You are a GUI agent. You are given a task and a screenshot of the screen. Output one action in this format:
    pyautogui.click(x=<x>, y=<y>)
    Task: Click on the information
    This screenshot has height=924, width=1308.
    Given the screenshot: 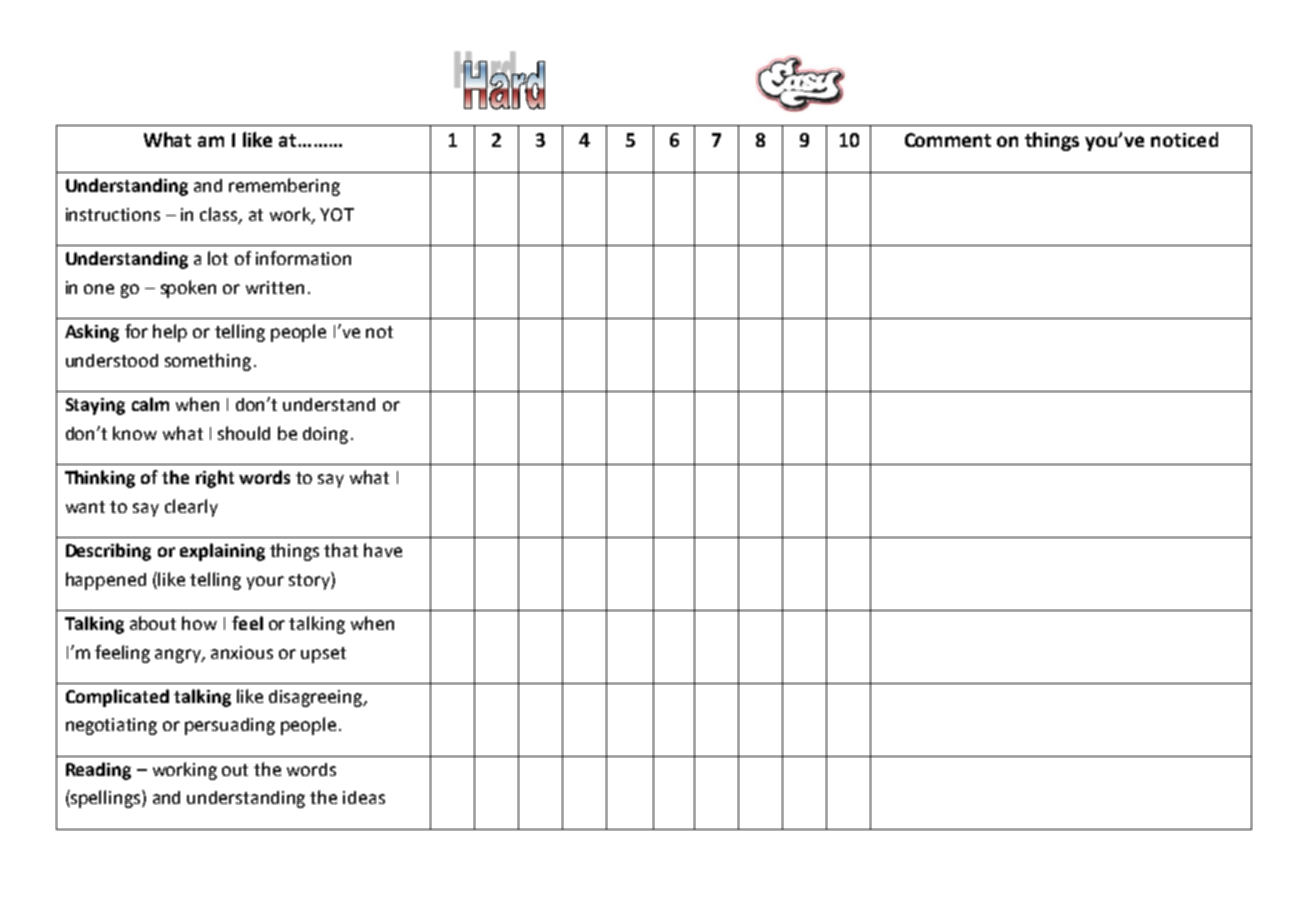 What is the action you would take?
    pyautogui.click(x=303, y=258)
